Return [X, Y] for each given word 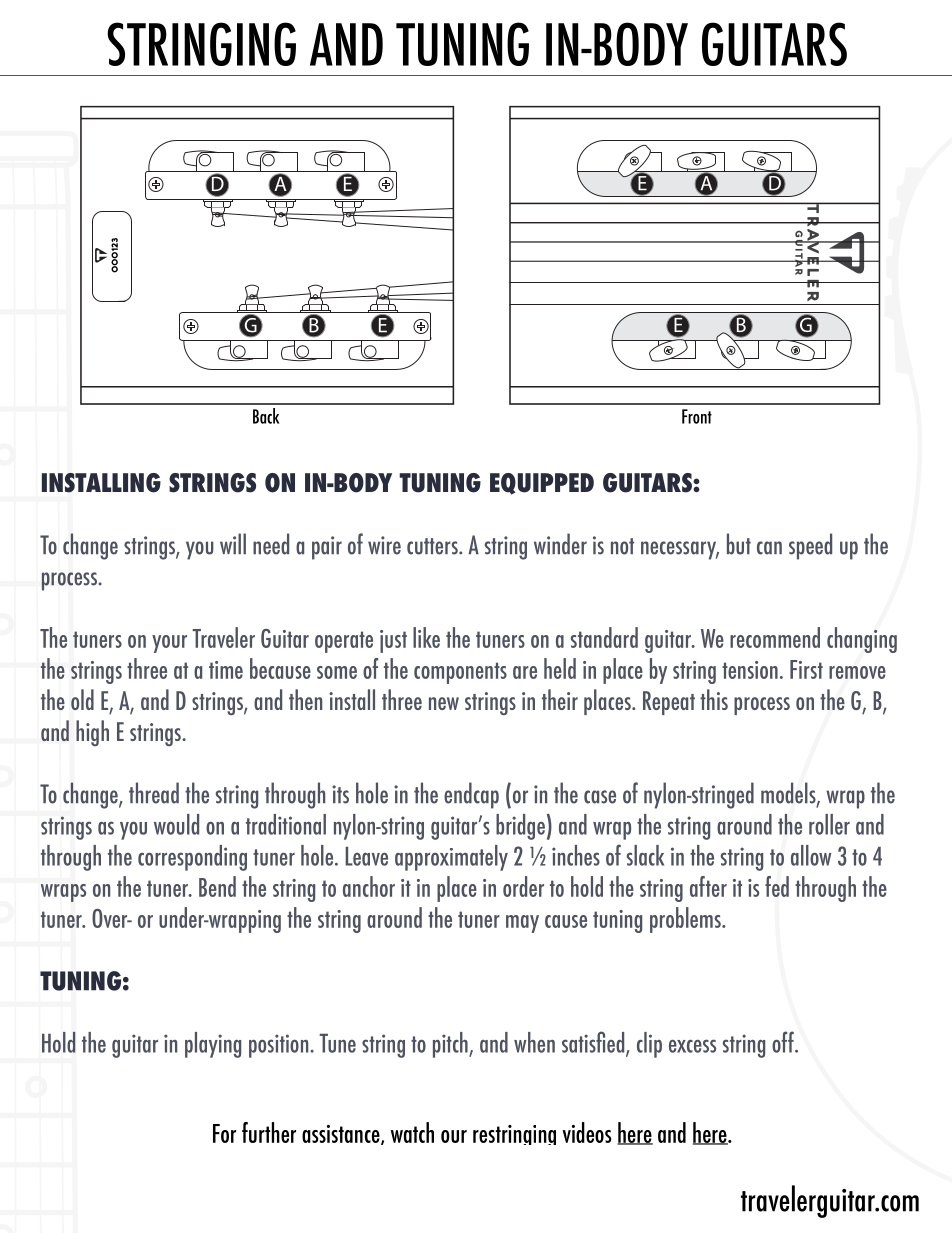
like [426, 637]
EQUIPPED [542, 484]
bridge [520, 827]
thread [154, 793]
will [233, 543]
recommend [775, 637]
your [169, 644]
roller [829, 824]
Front [697, 416]
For [224, 1133]
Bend [217, 886]
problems [686, 920]
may [522, 924]
